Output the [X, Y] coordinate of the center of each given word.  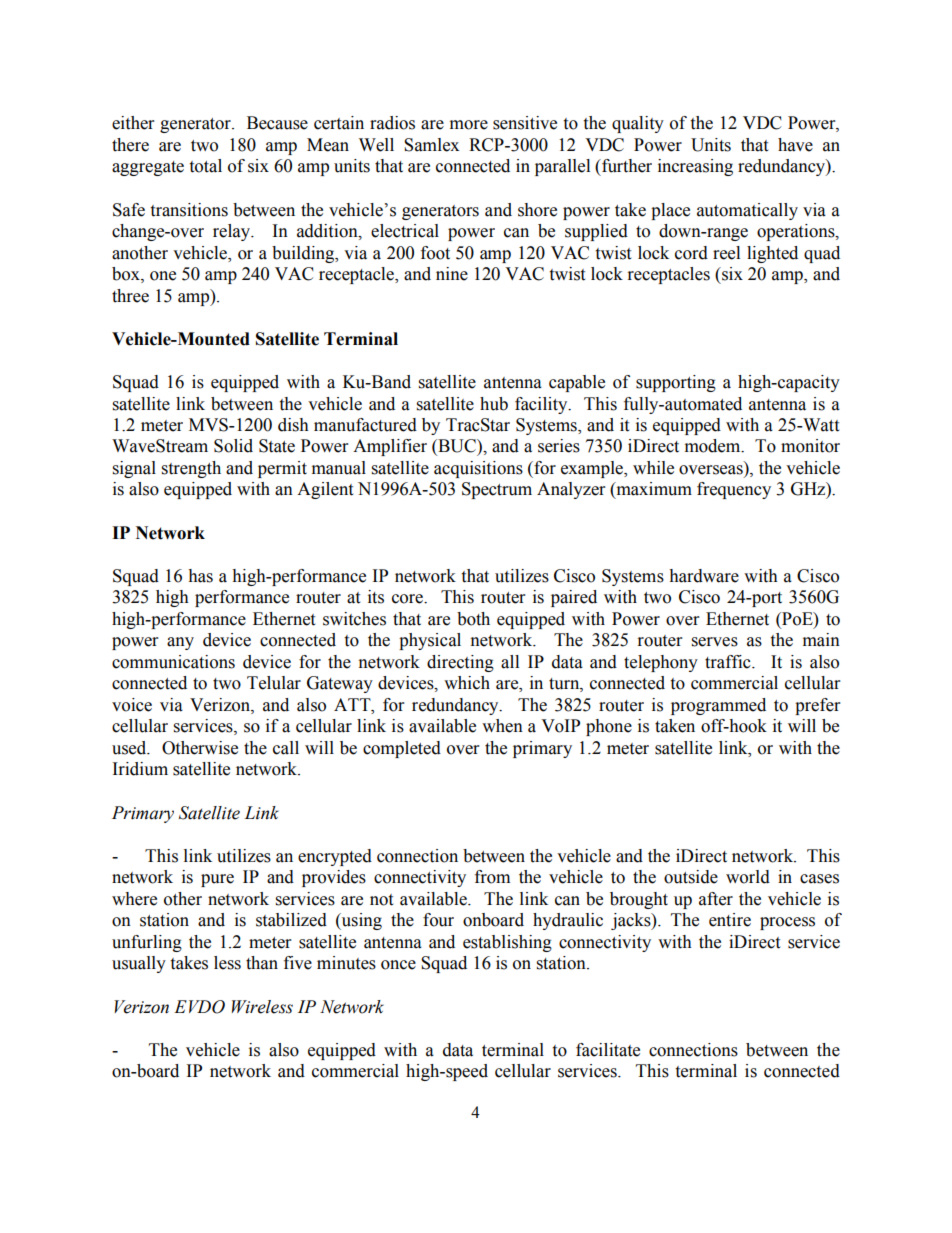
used [130, 748]
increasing [695, 167]
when [502, 726]
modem [714, 446]
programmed [718, 706]
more [469, 125]
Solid [233, 446]
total [205, 166]
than [262, 963]
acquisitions [478, 469]
